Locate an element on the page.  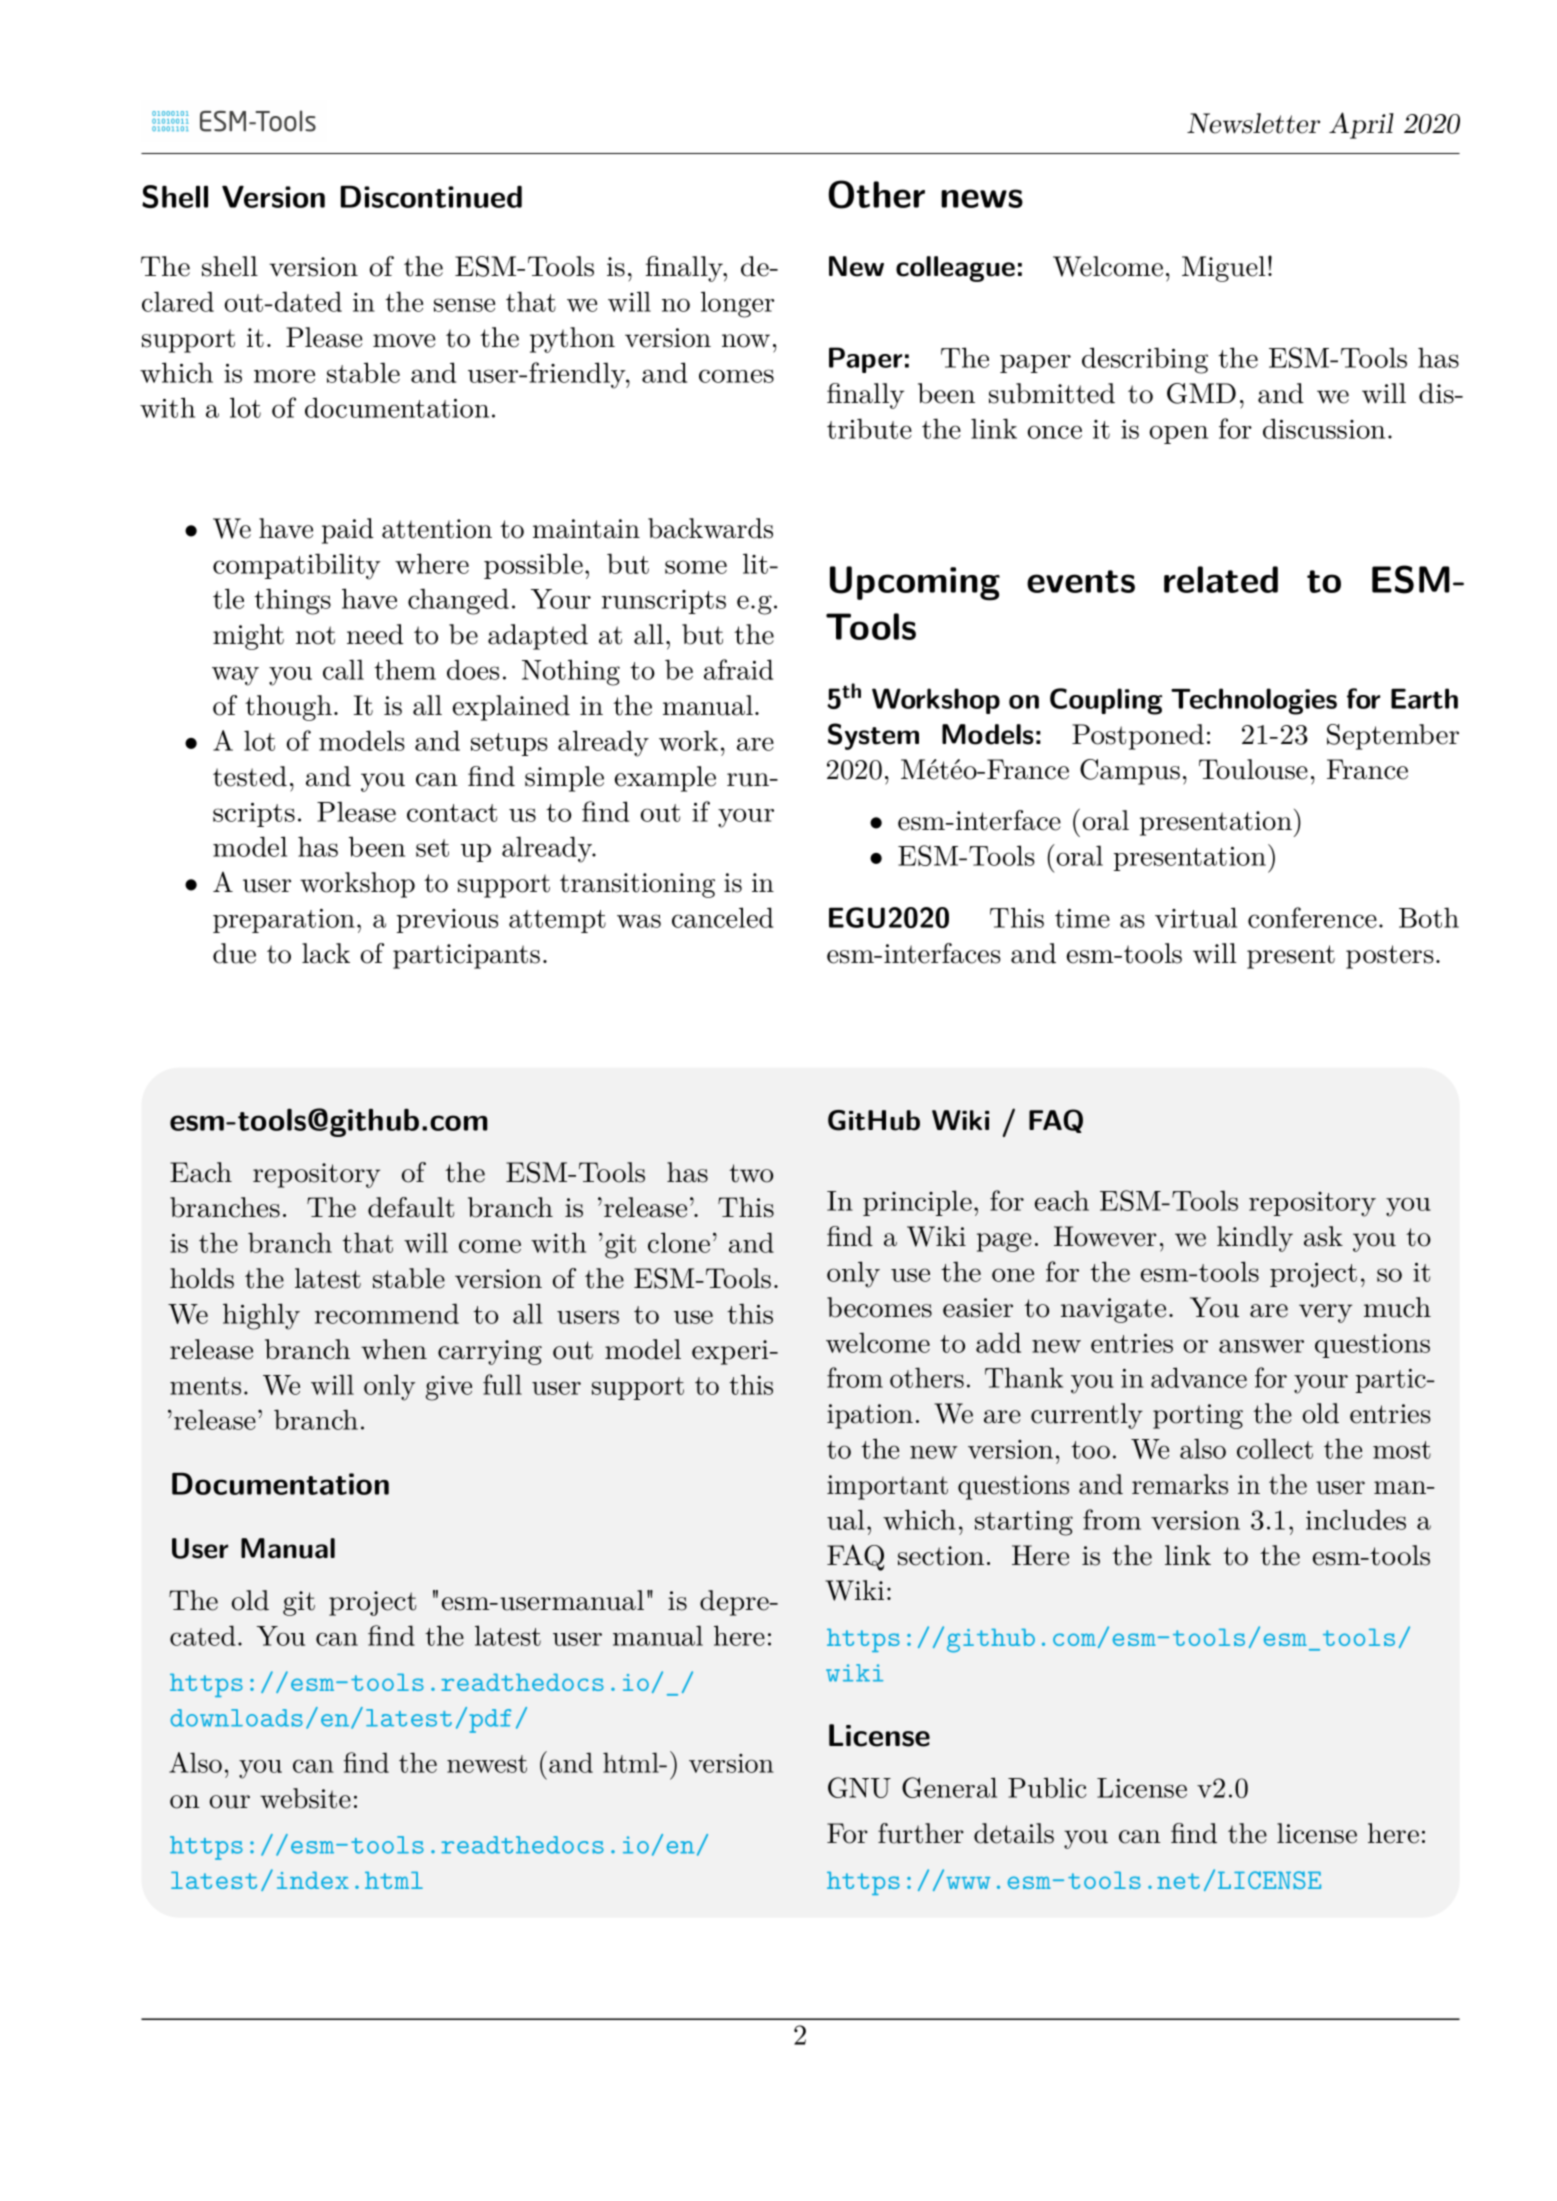
answer is located at coordinates (1261, 1346).
